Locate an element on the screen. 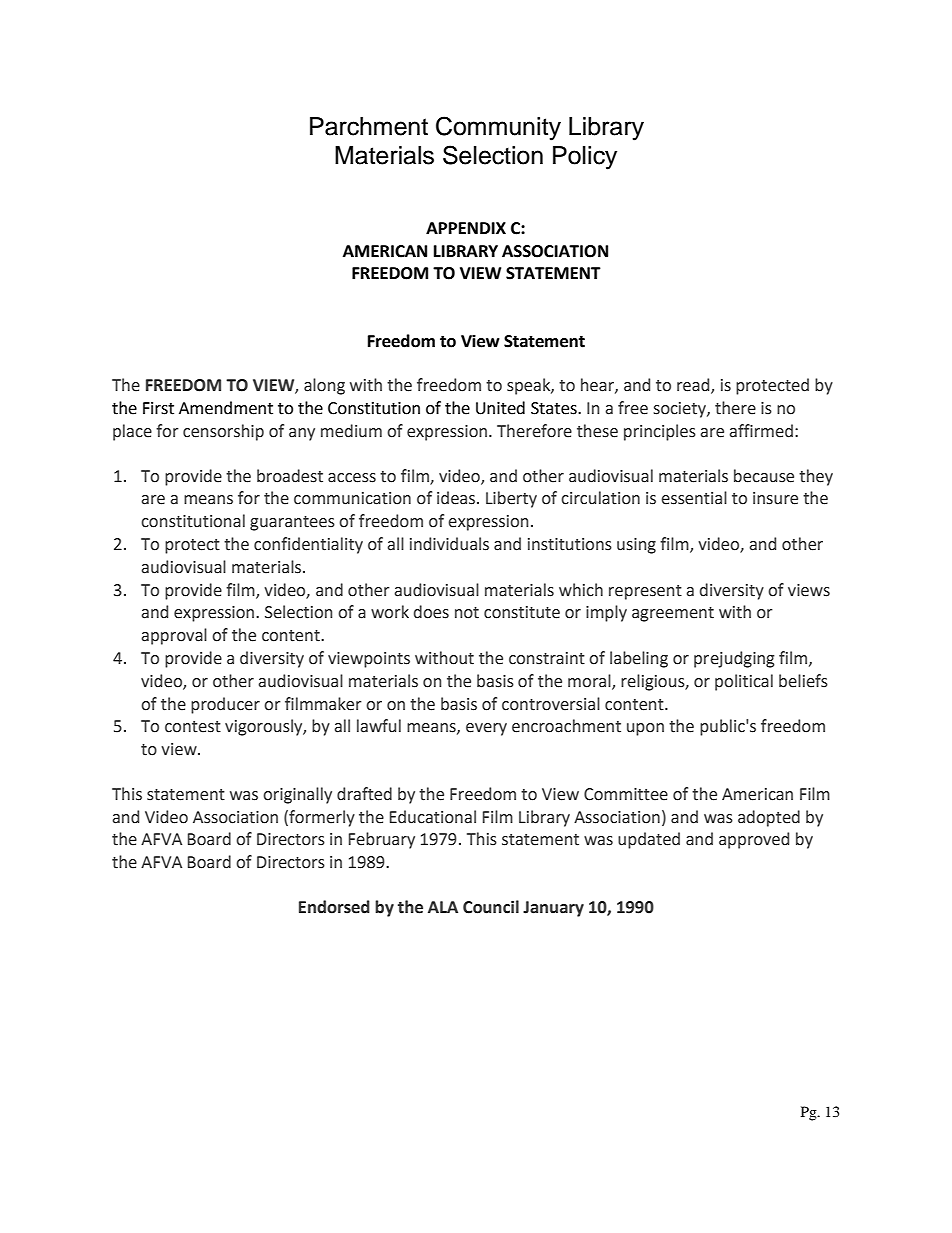  Community is located at coordinates (498, 128).
